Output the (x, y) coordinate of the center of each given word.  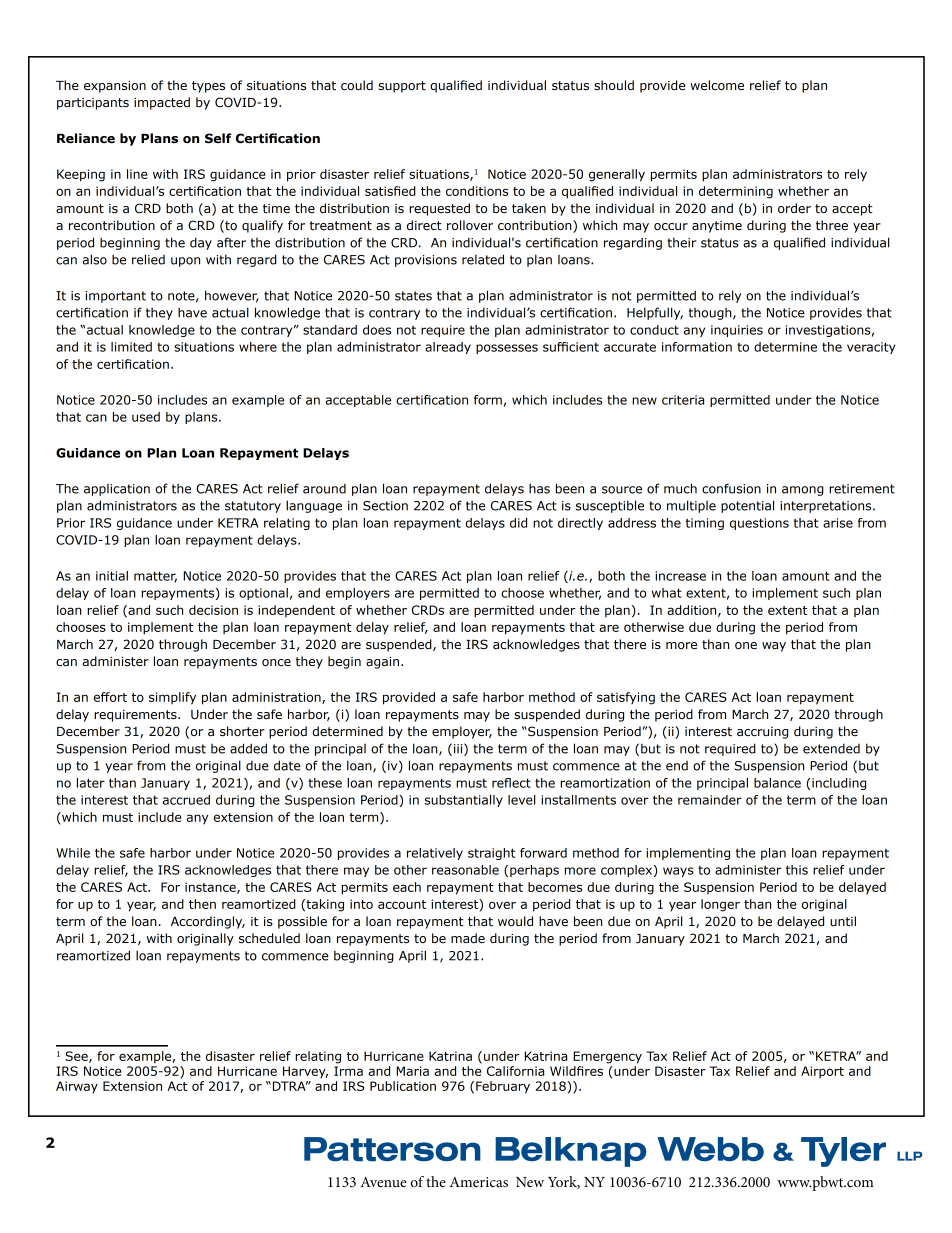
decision (213, 610)
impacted (162, 103)
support (402, 87)
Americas (479, 1182)
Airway (77, 1087)
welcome (717, 85)
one (746, 645)
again (382, 663)
